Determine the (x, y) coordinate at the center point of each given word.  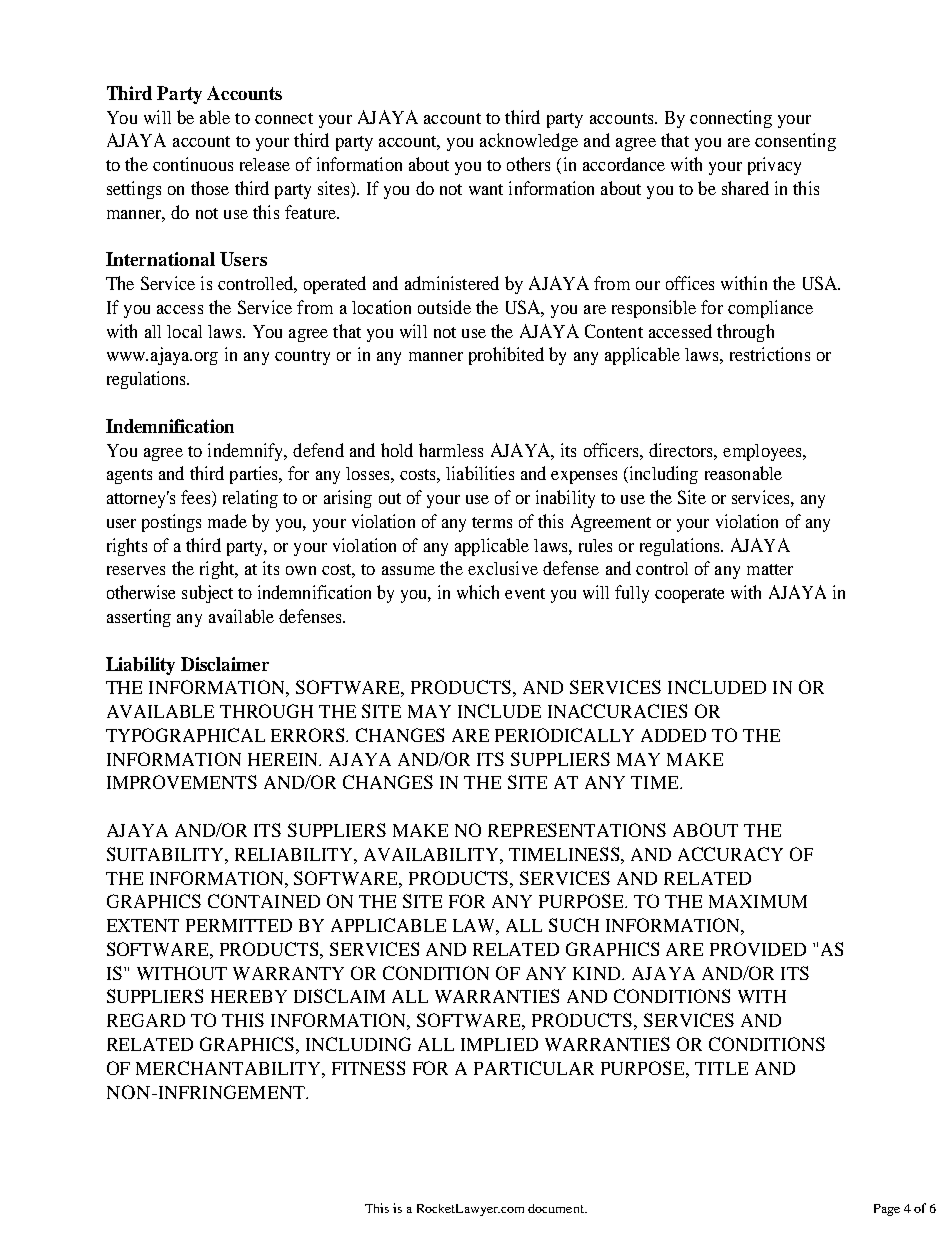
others (528, 164)
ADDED (673, 735)
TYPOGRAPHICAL (185, 735)
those (210, 188)
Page (887, 1210)
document (557, 1208)
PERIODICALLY (564, 735)
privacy (774, 166)
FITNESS (368, 1068)
